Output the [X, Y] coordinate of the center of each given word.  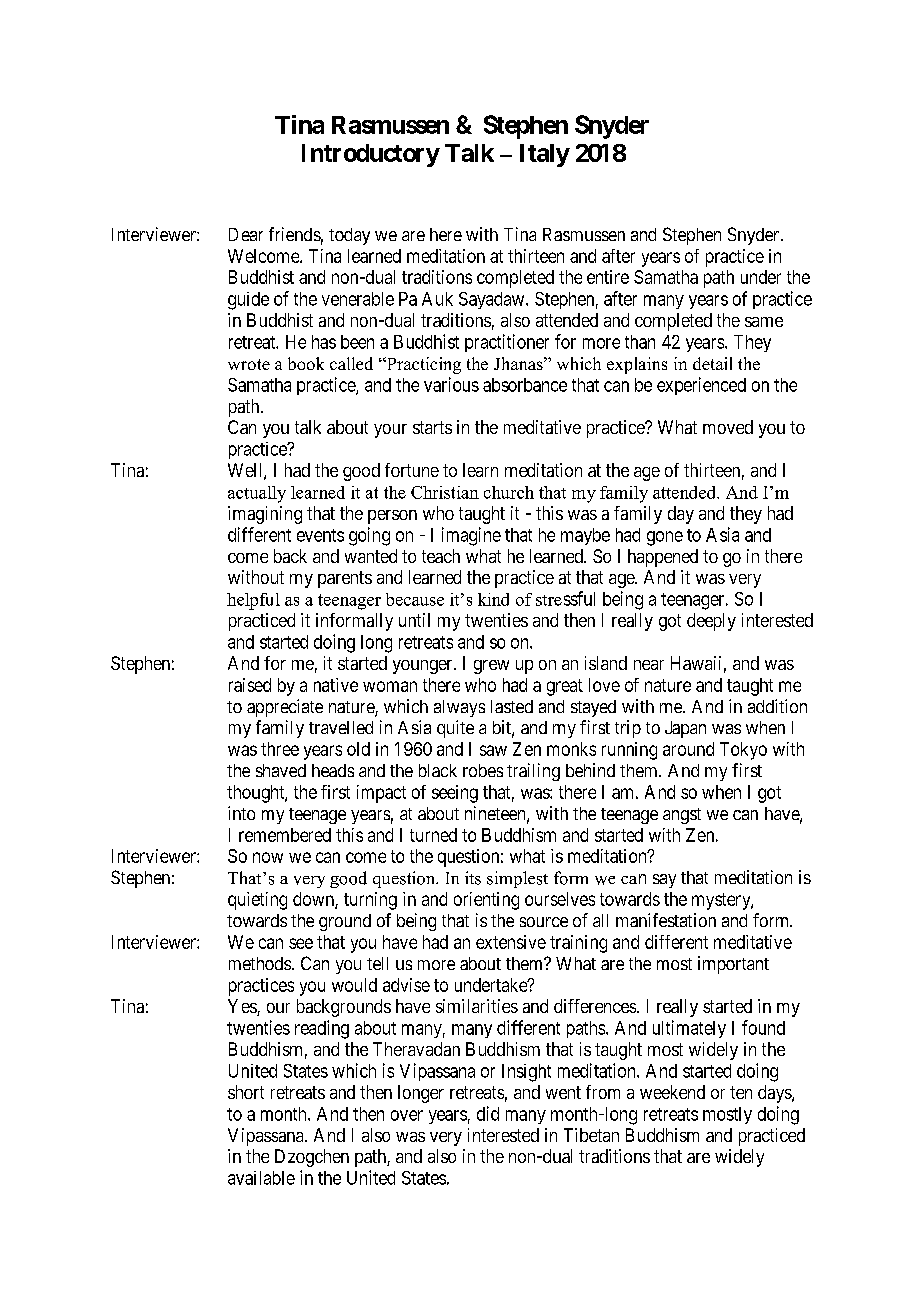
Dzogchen [312, 1158]
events [320, 535]
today [349, 236]
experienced [701, 386]
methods [260, 963]
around [688, 749]
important [733, 965]
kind [493, 599]
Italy [545, 155]
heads [333, 770]
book [306, 363]
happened [663, 558]
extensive [511, 942]
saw [493, 750]
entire [608, 277]
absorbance [525, 385]
